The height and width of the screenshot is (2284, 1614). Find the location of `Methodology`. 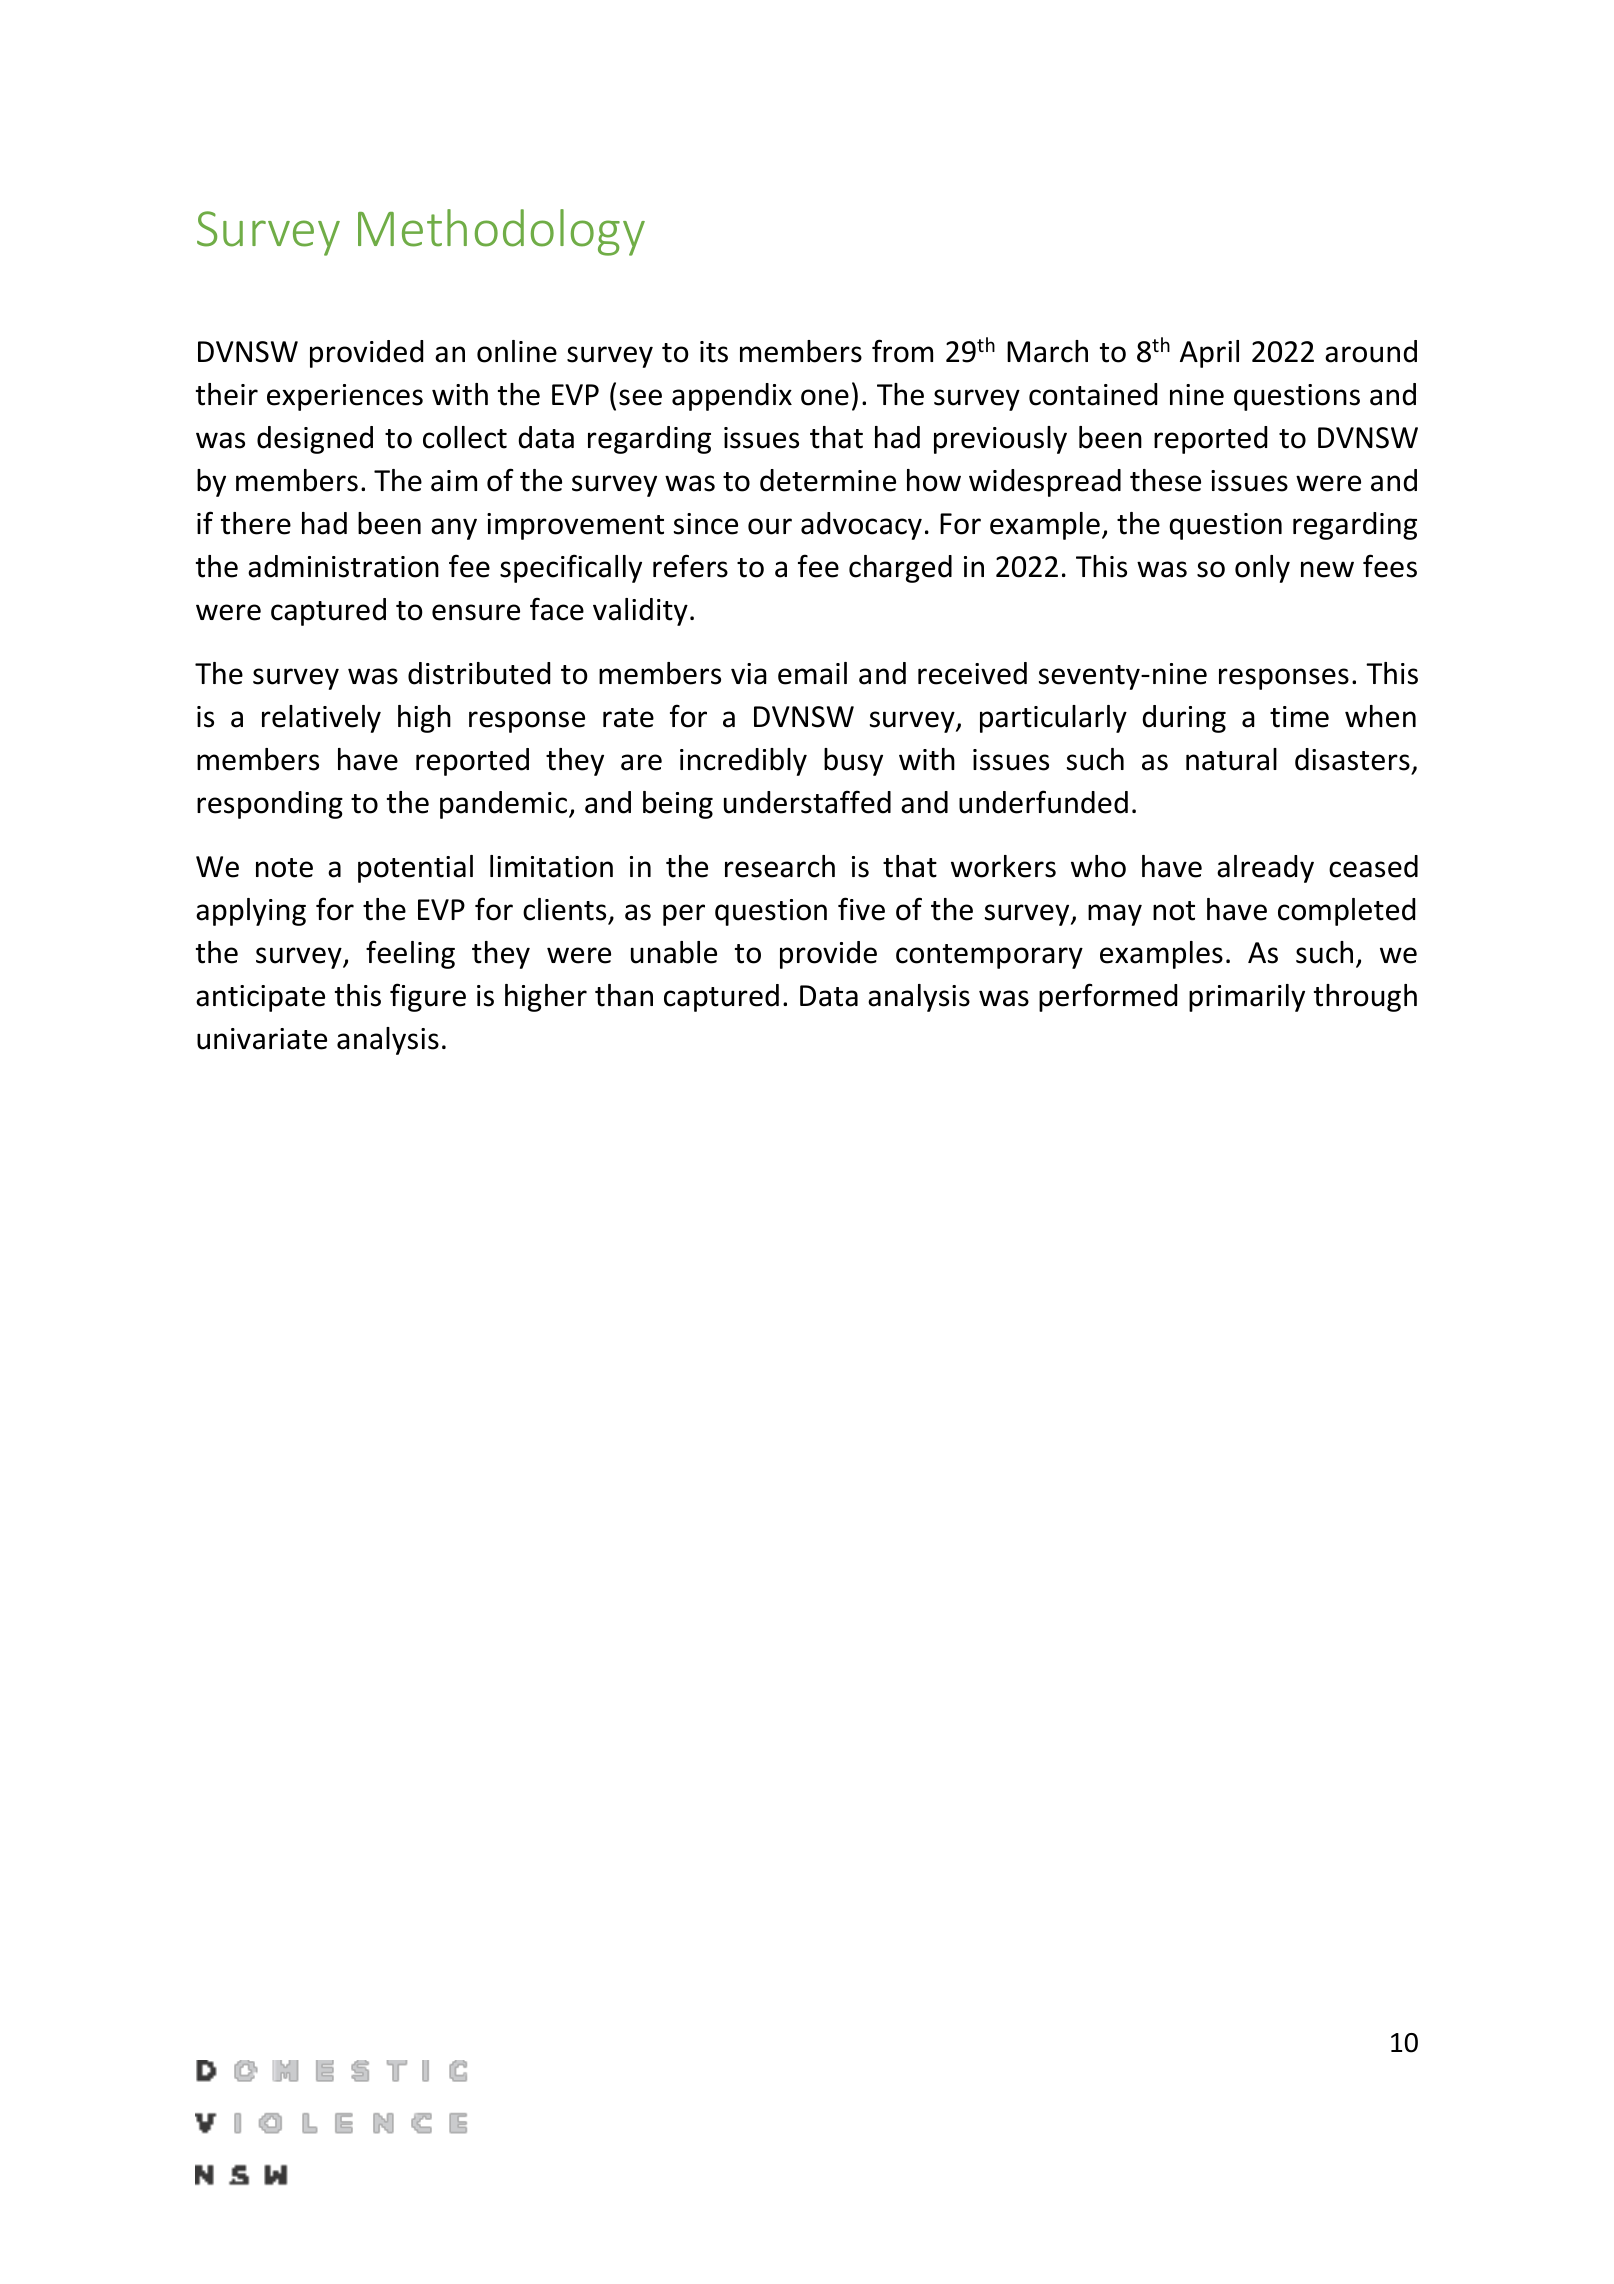

Methodology is located at coordinates (501, 232).
